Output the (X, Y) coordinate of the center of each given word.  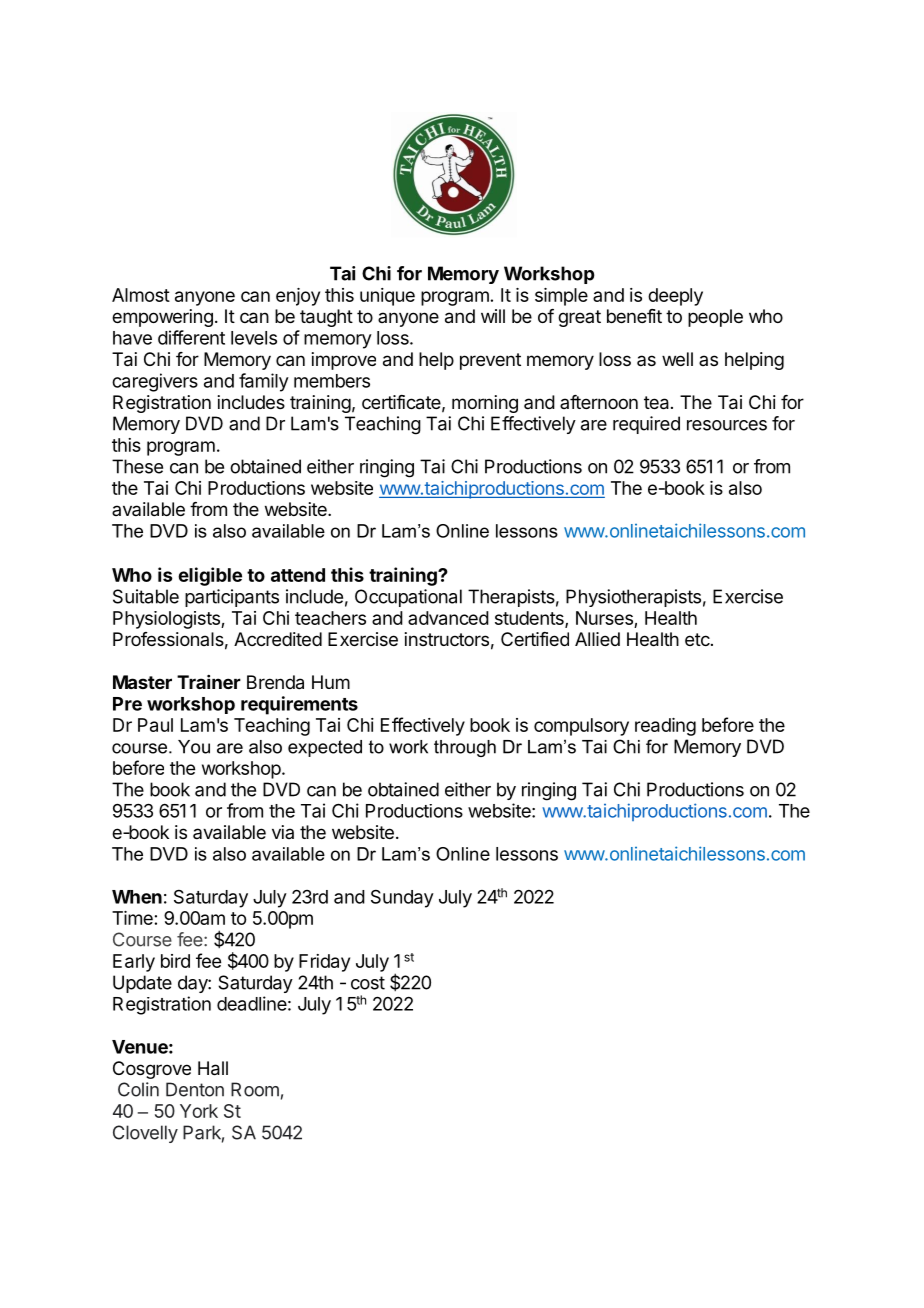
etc (697, 639)
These (137, 466)
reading (665, 727)
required (646, 425)
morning (485, 404)
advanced (448, 618)
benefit (634, 316)
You (194, 747)
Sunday (402, 898)
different (191, 337)
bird (175, 961)
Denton (195, 1089)
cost (368, 983)
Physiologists (167, 620)
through (465, 748)
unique (387, 297)
